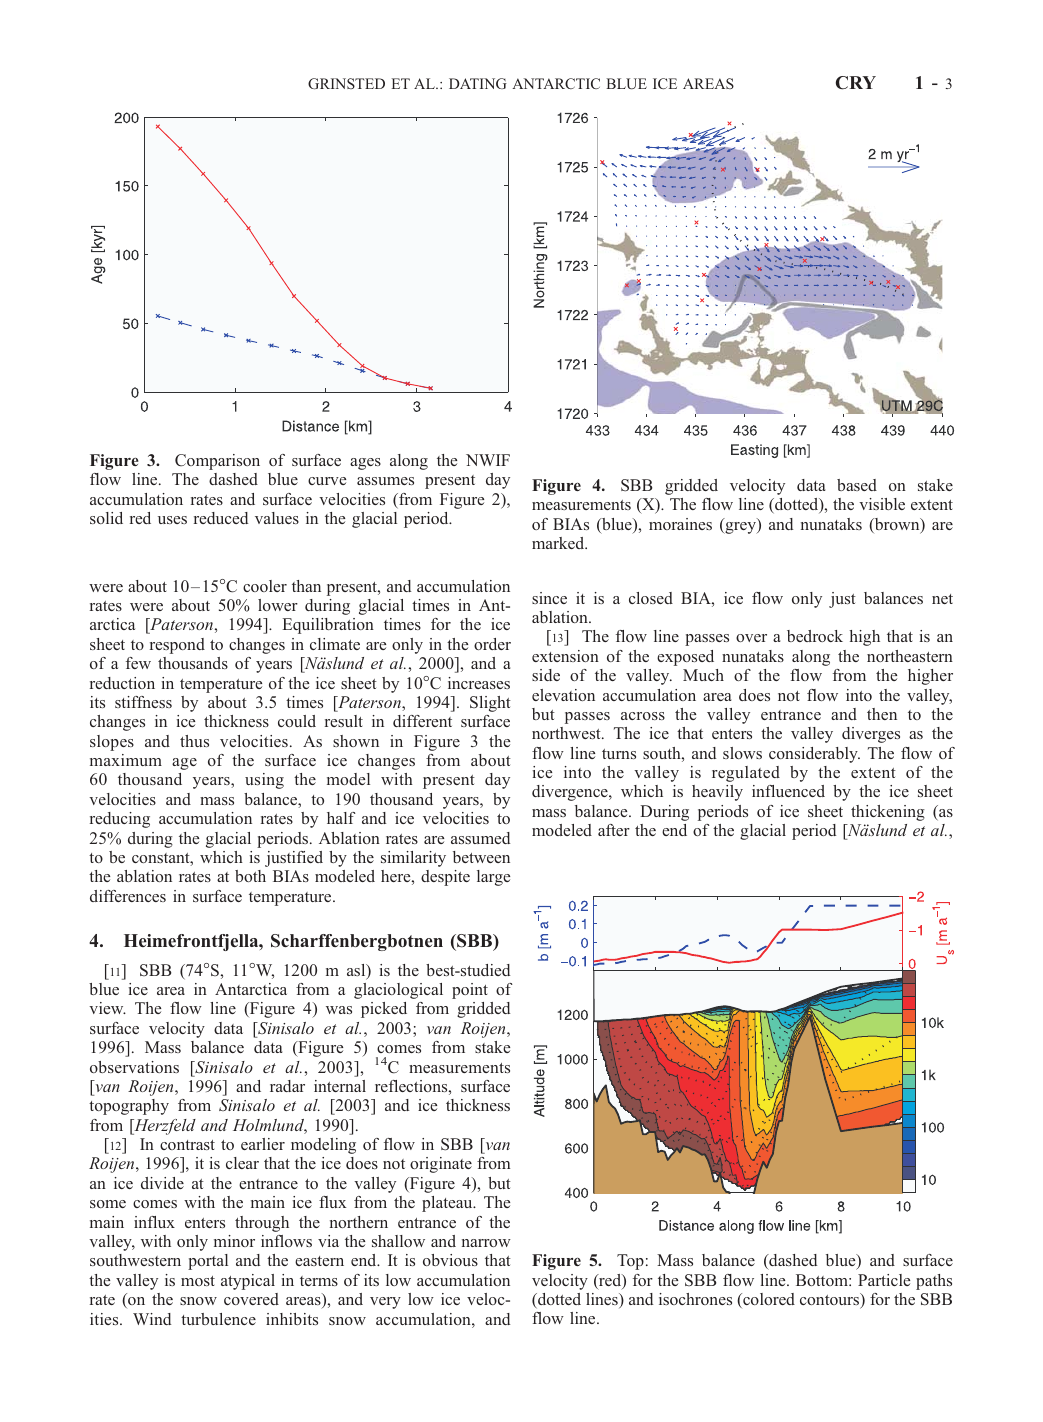  What do you see at coordinates (217, 462) in the page?
I see `Comparison` at bounding box center [217, 462].
